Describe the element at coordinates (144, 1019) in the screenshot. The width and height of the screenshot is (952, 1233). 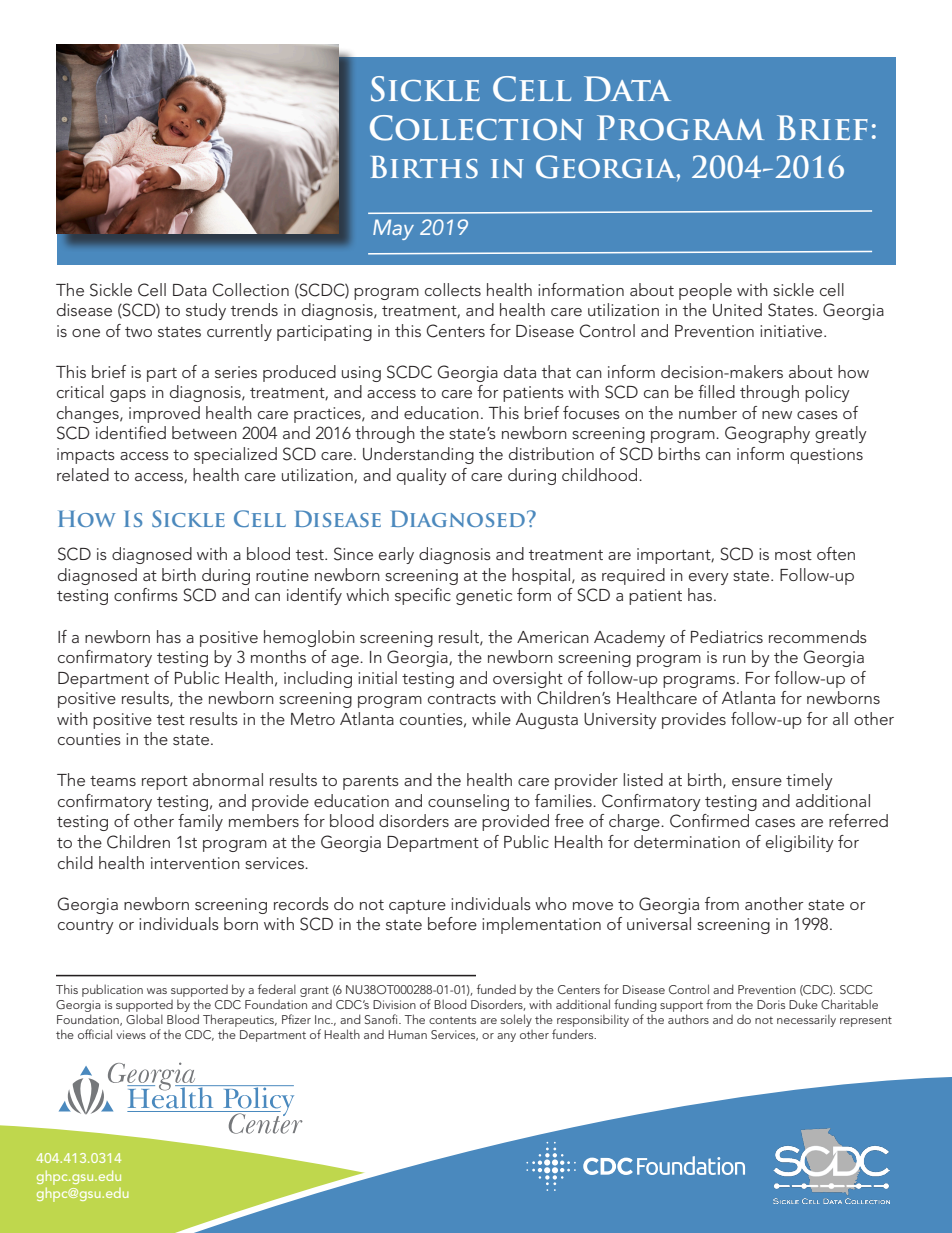
I see `Global` at that location.
